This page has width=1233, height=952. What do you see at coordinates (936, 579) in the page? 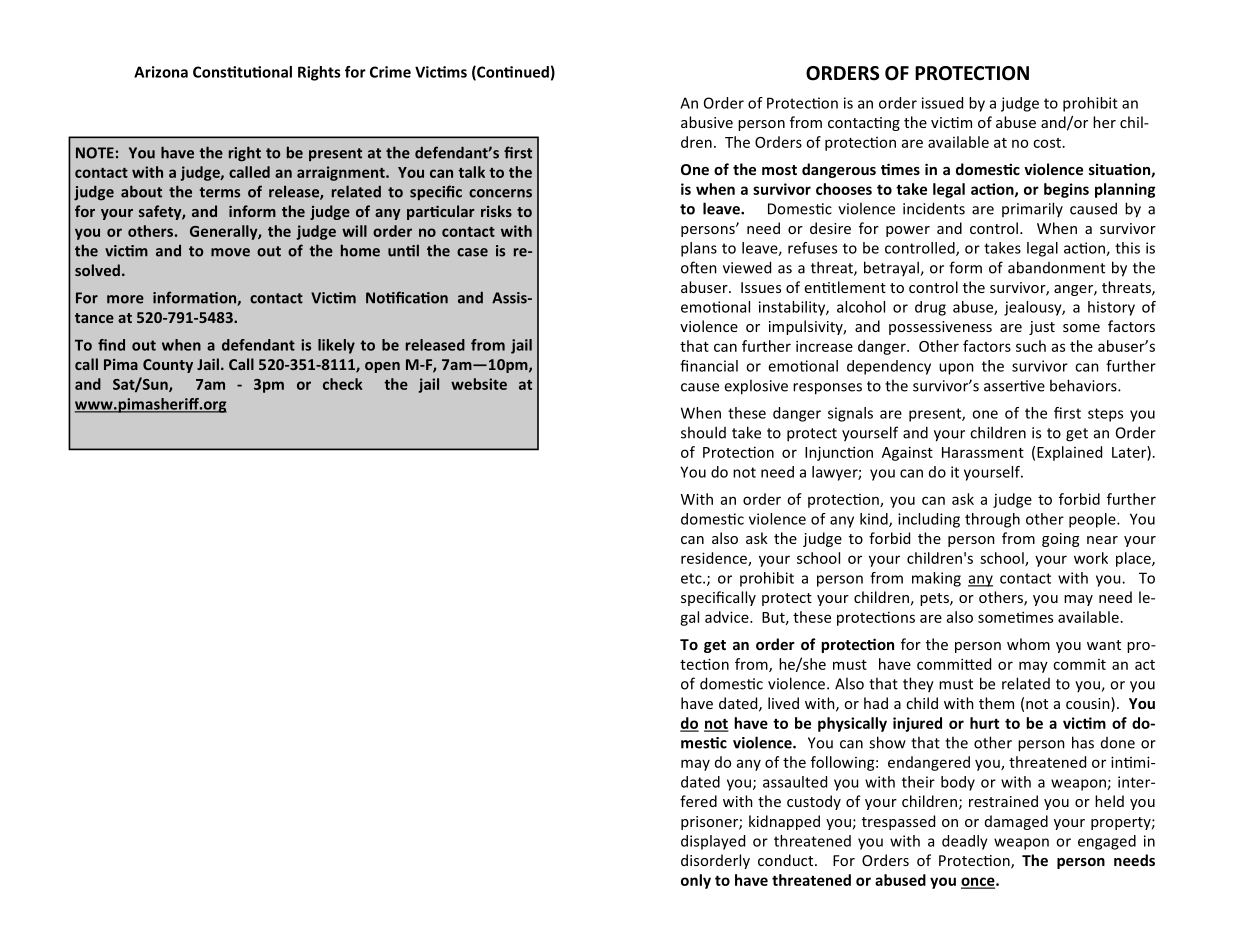
I see `making` at bounding box center [936, 579].
